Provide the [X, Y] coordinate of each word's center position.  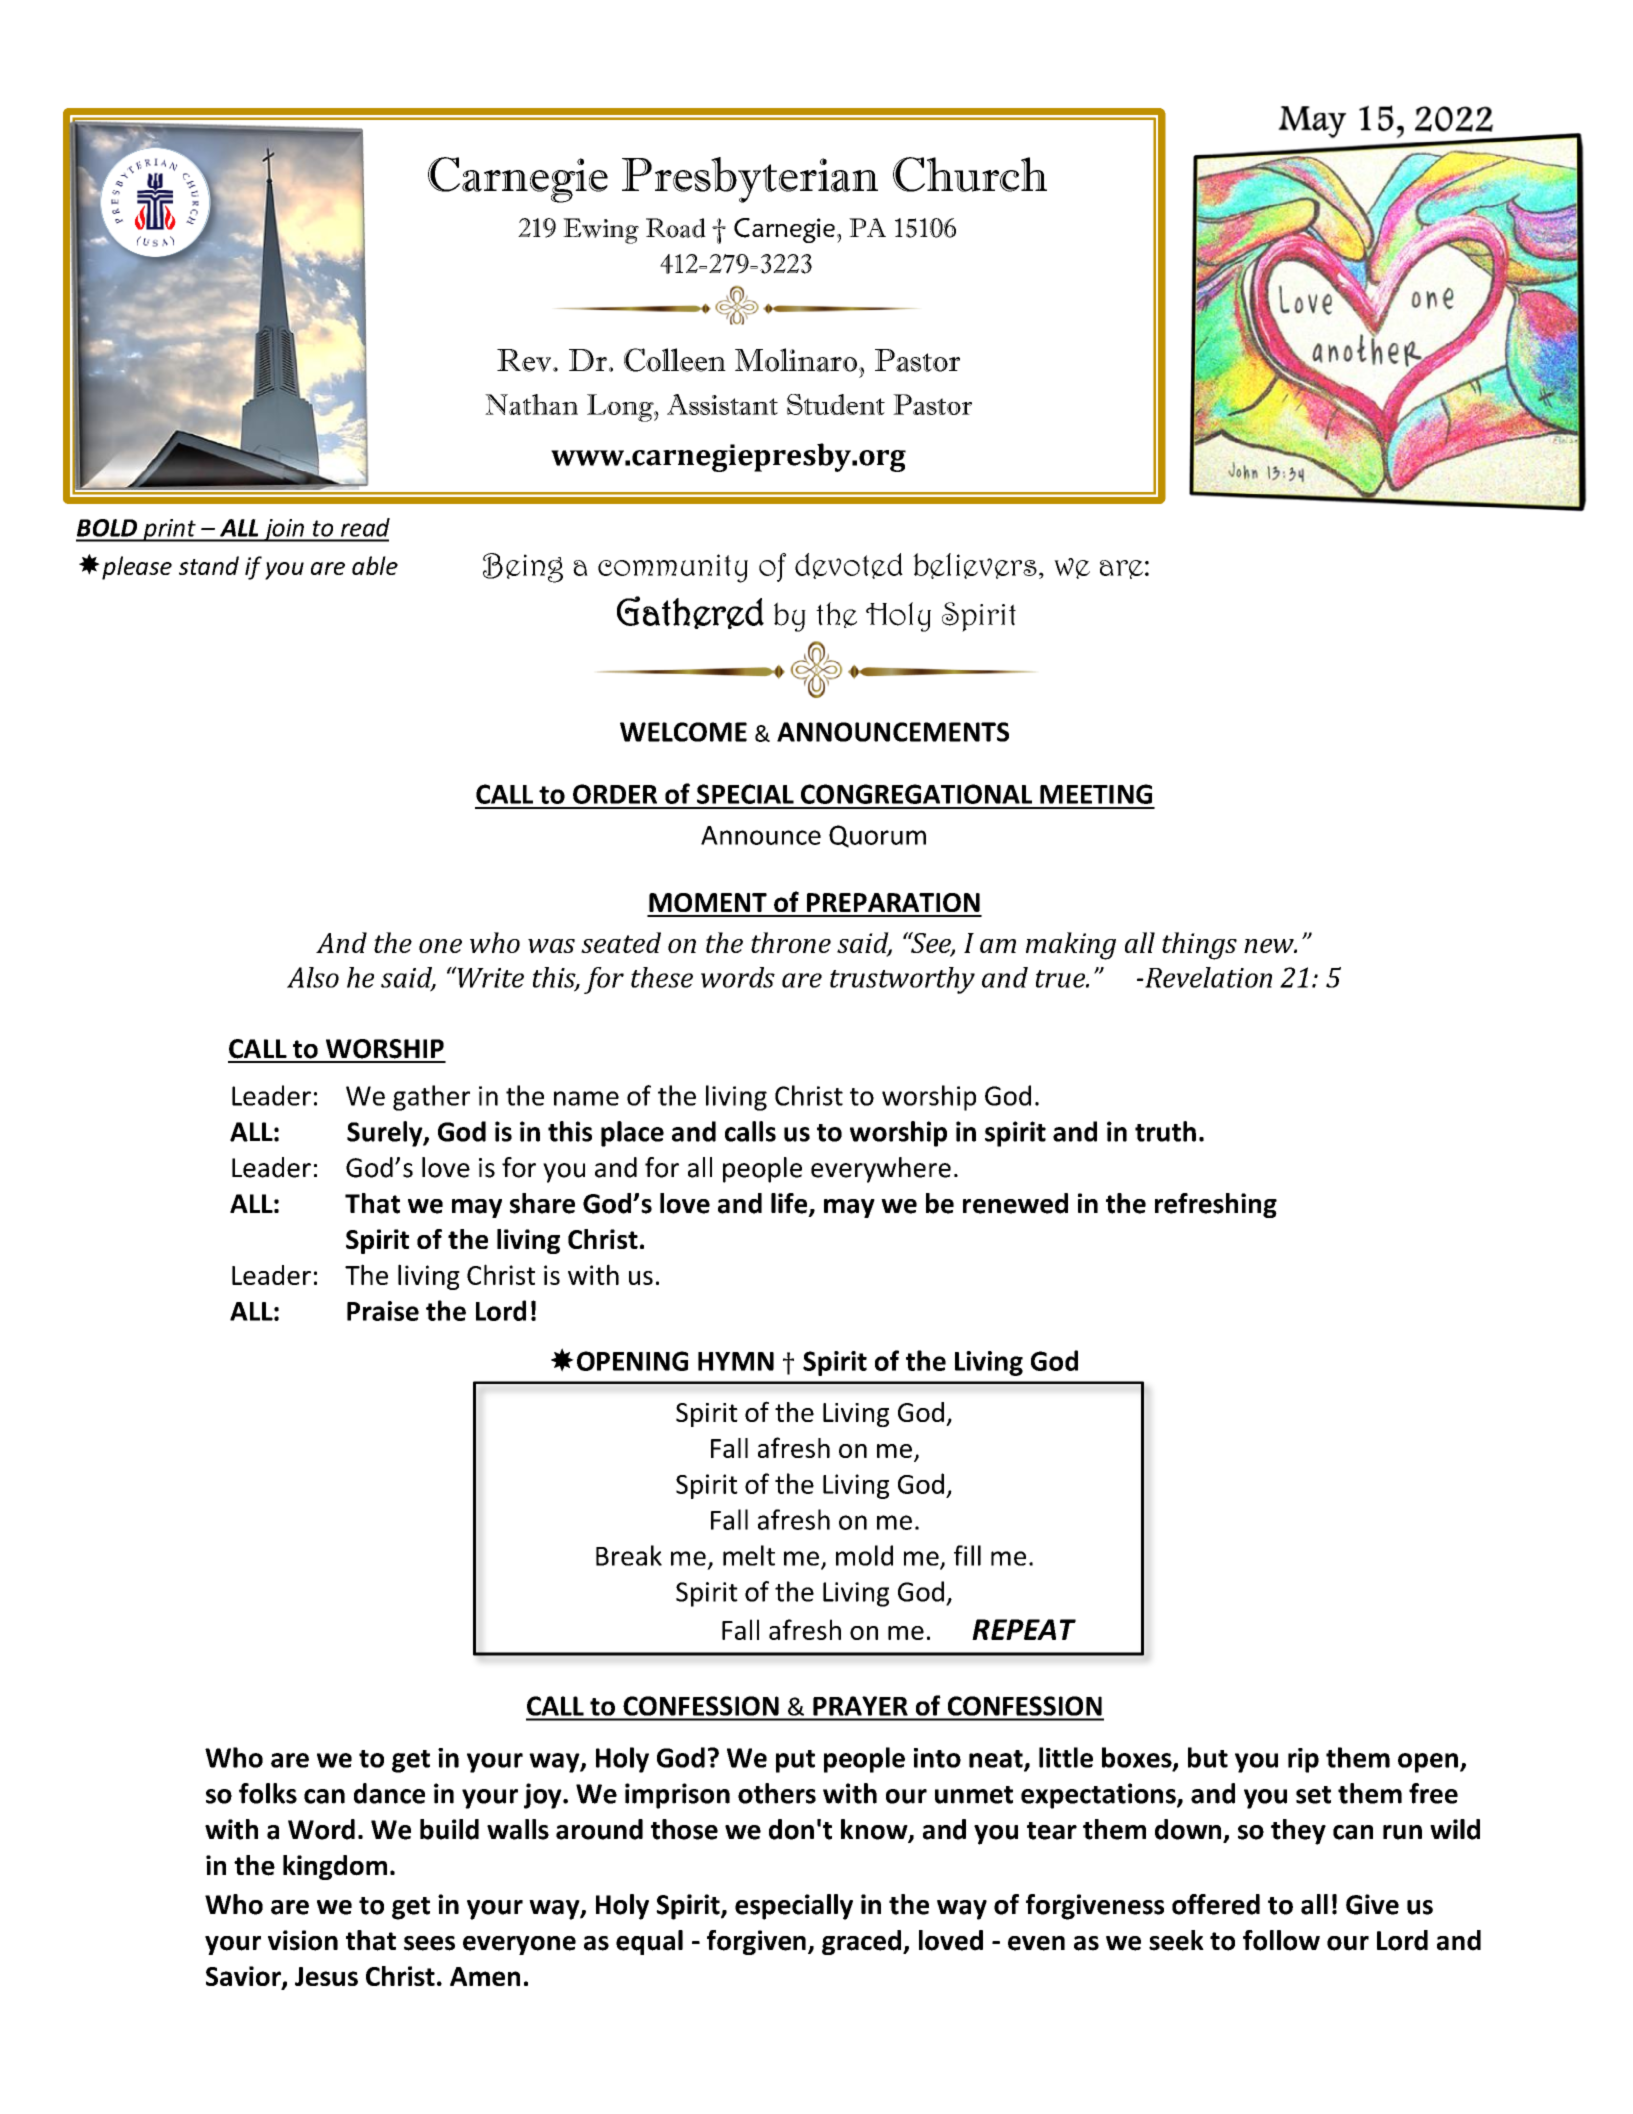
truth [1165, 1131]
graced [861, 1942]
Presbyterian [750, 180]
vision [303, 1940]
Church [970, 174]
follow [1281, 1940]
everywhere [881, 1170]
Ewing [601, 231]
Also [313, 977]
